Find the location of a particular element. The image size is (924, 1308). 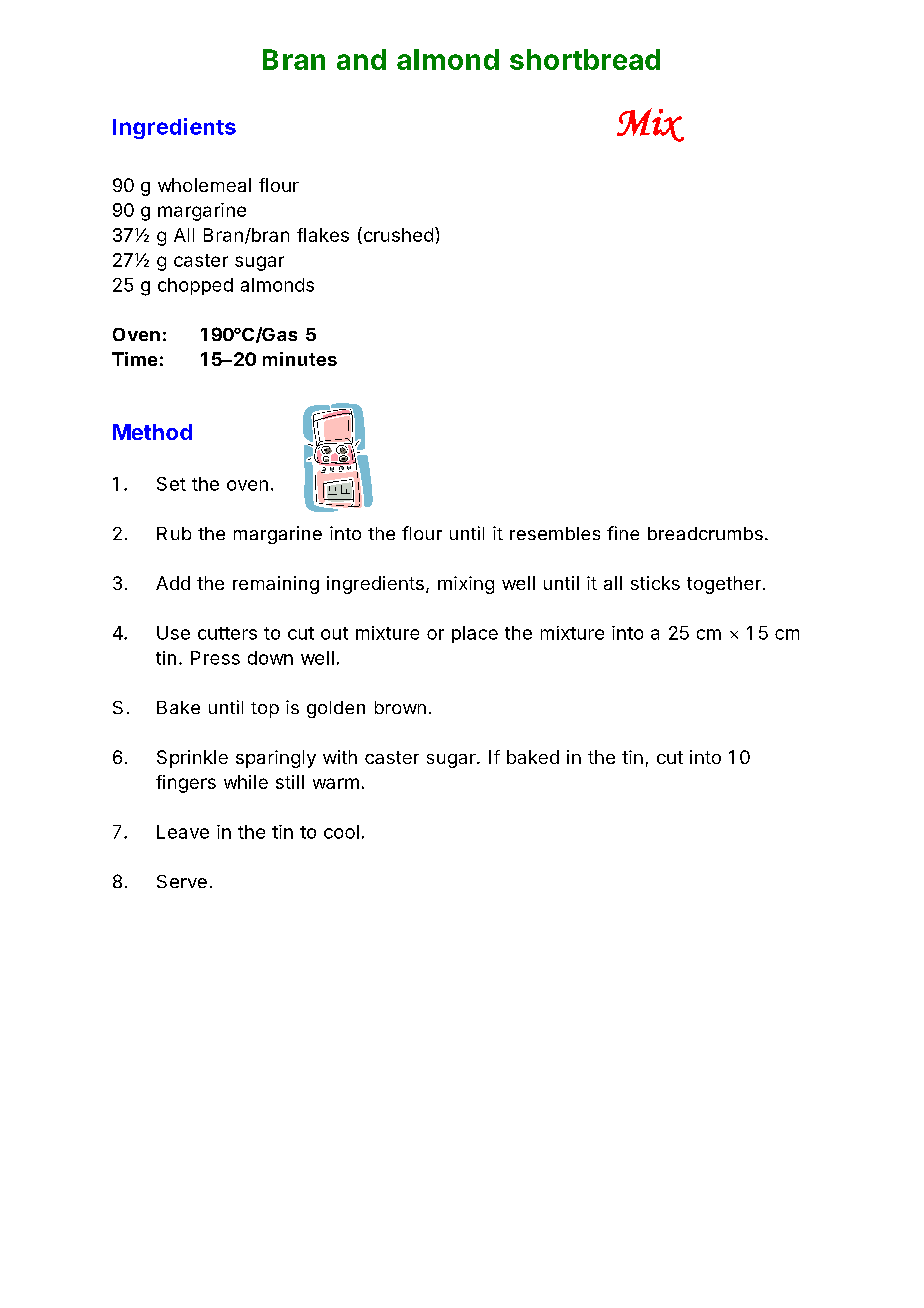

wholemeal is located at coordinates (204, 185).
